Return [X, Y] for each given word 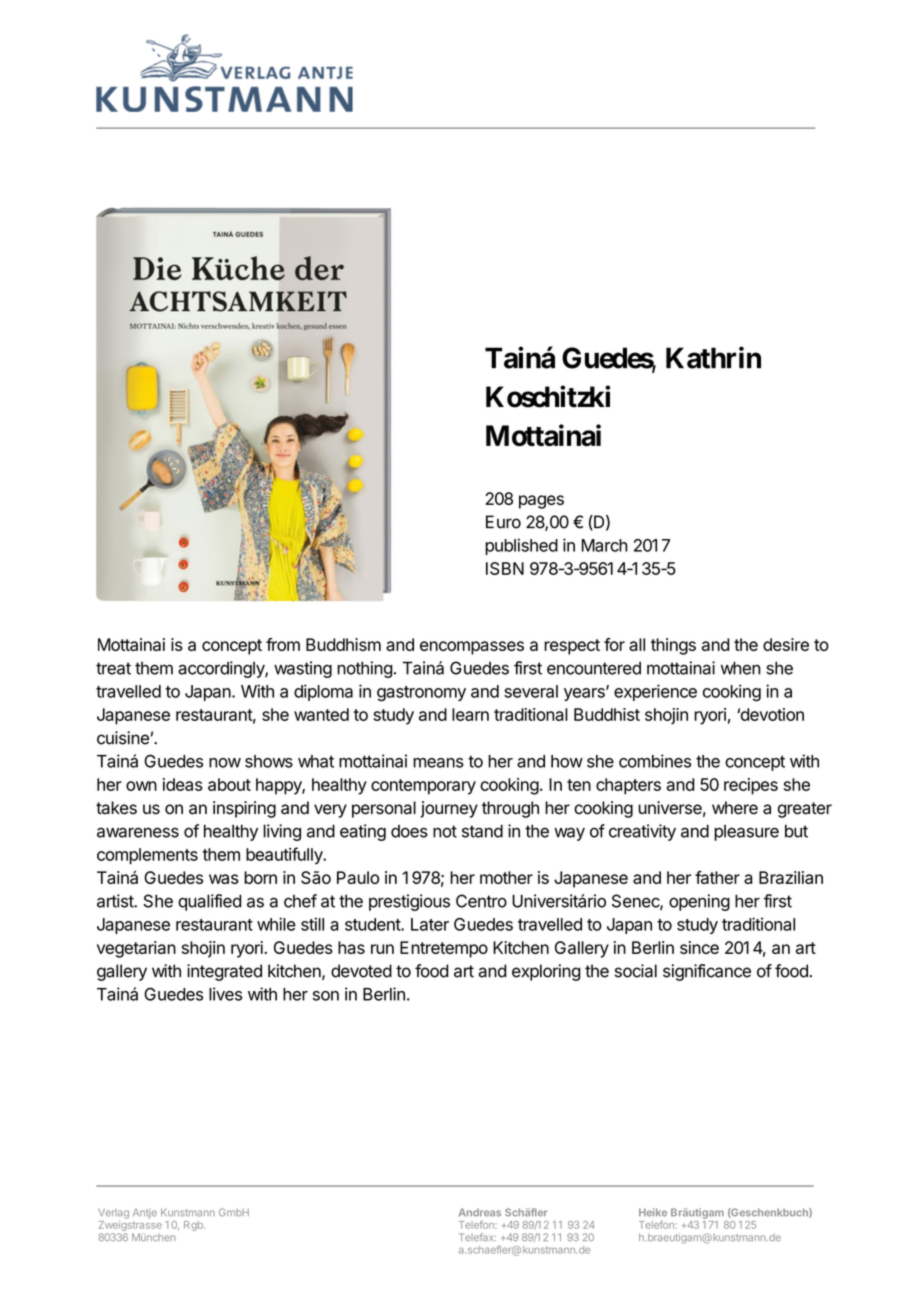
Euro [503, 522]
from [283, 644]
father [717, 877]
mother [506, 877]
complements [147, 856]
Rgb [194, 1226]
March [605, 545]
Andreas [480, 1212]
